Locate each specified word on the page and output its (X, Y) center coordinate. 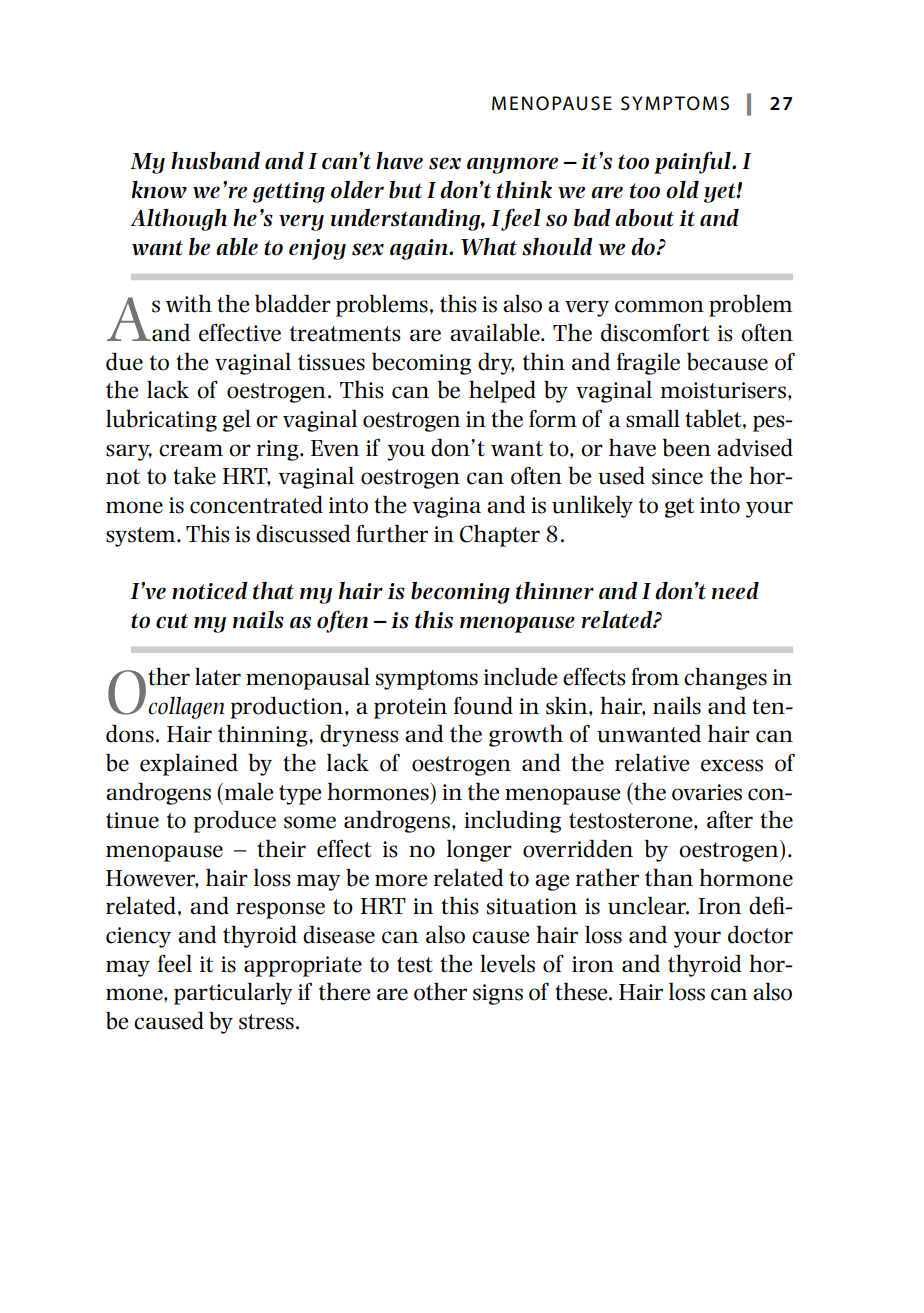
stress (266, 1022)
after (730, 819)
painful (693, 162)
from (655, 676)
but (405, 190)
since (677, 476)
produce (235, 821)
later (218, 677)
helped (502, 391)
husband (215, 161)
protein (410, 708)
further (392, 533)
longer (479, 851)
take (194, 476)
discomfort (655, 332)
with (189, 304)
